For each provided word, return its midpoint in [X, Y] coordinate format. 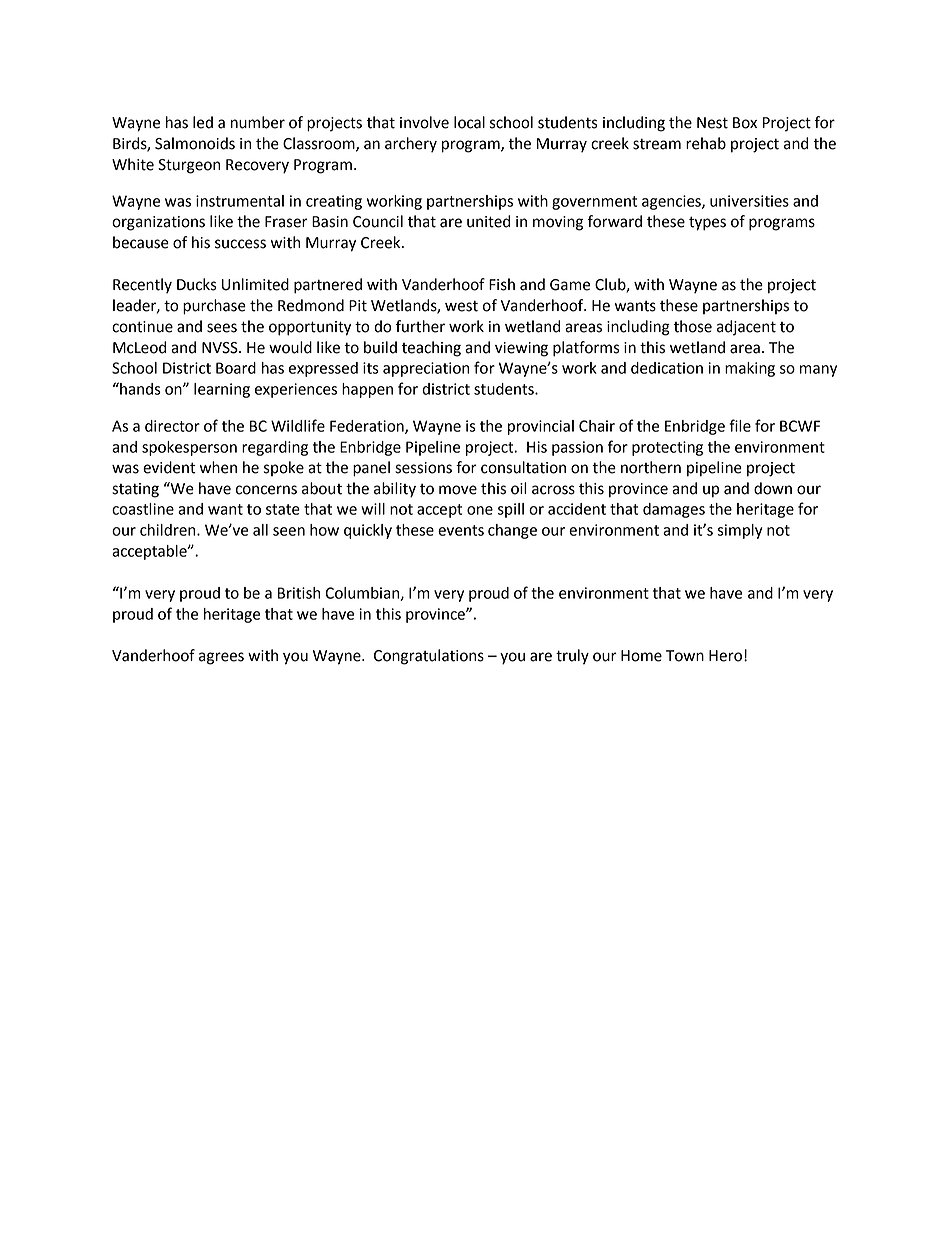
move [458, 490]
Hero [725, 656]
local [469, 122]
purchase [214, 307]
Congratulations [429, 657]
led [203, 122]
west [461, 306]
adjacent [746, 328]
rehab [706, 143]
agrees [221, 658]
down [773, 488]
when [218, 467]
